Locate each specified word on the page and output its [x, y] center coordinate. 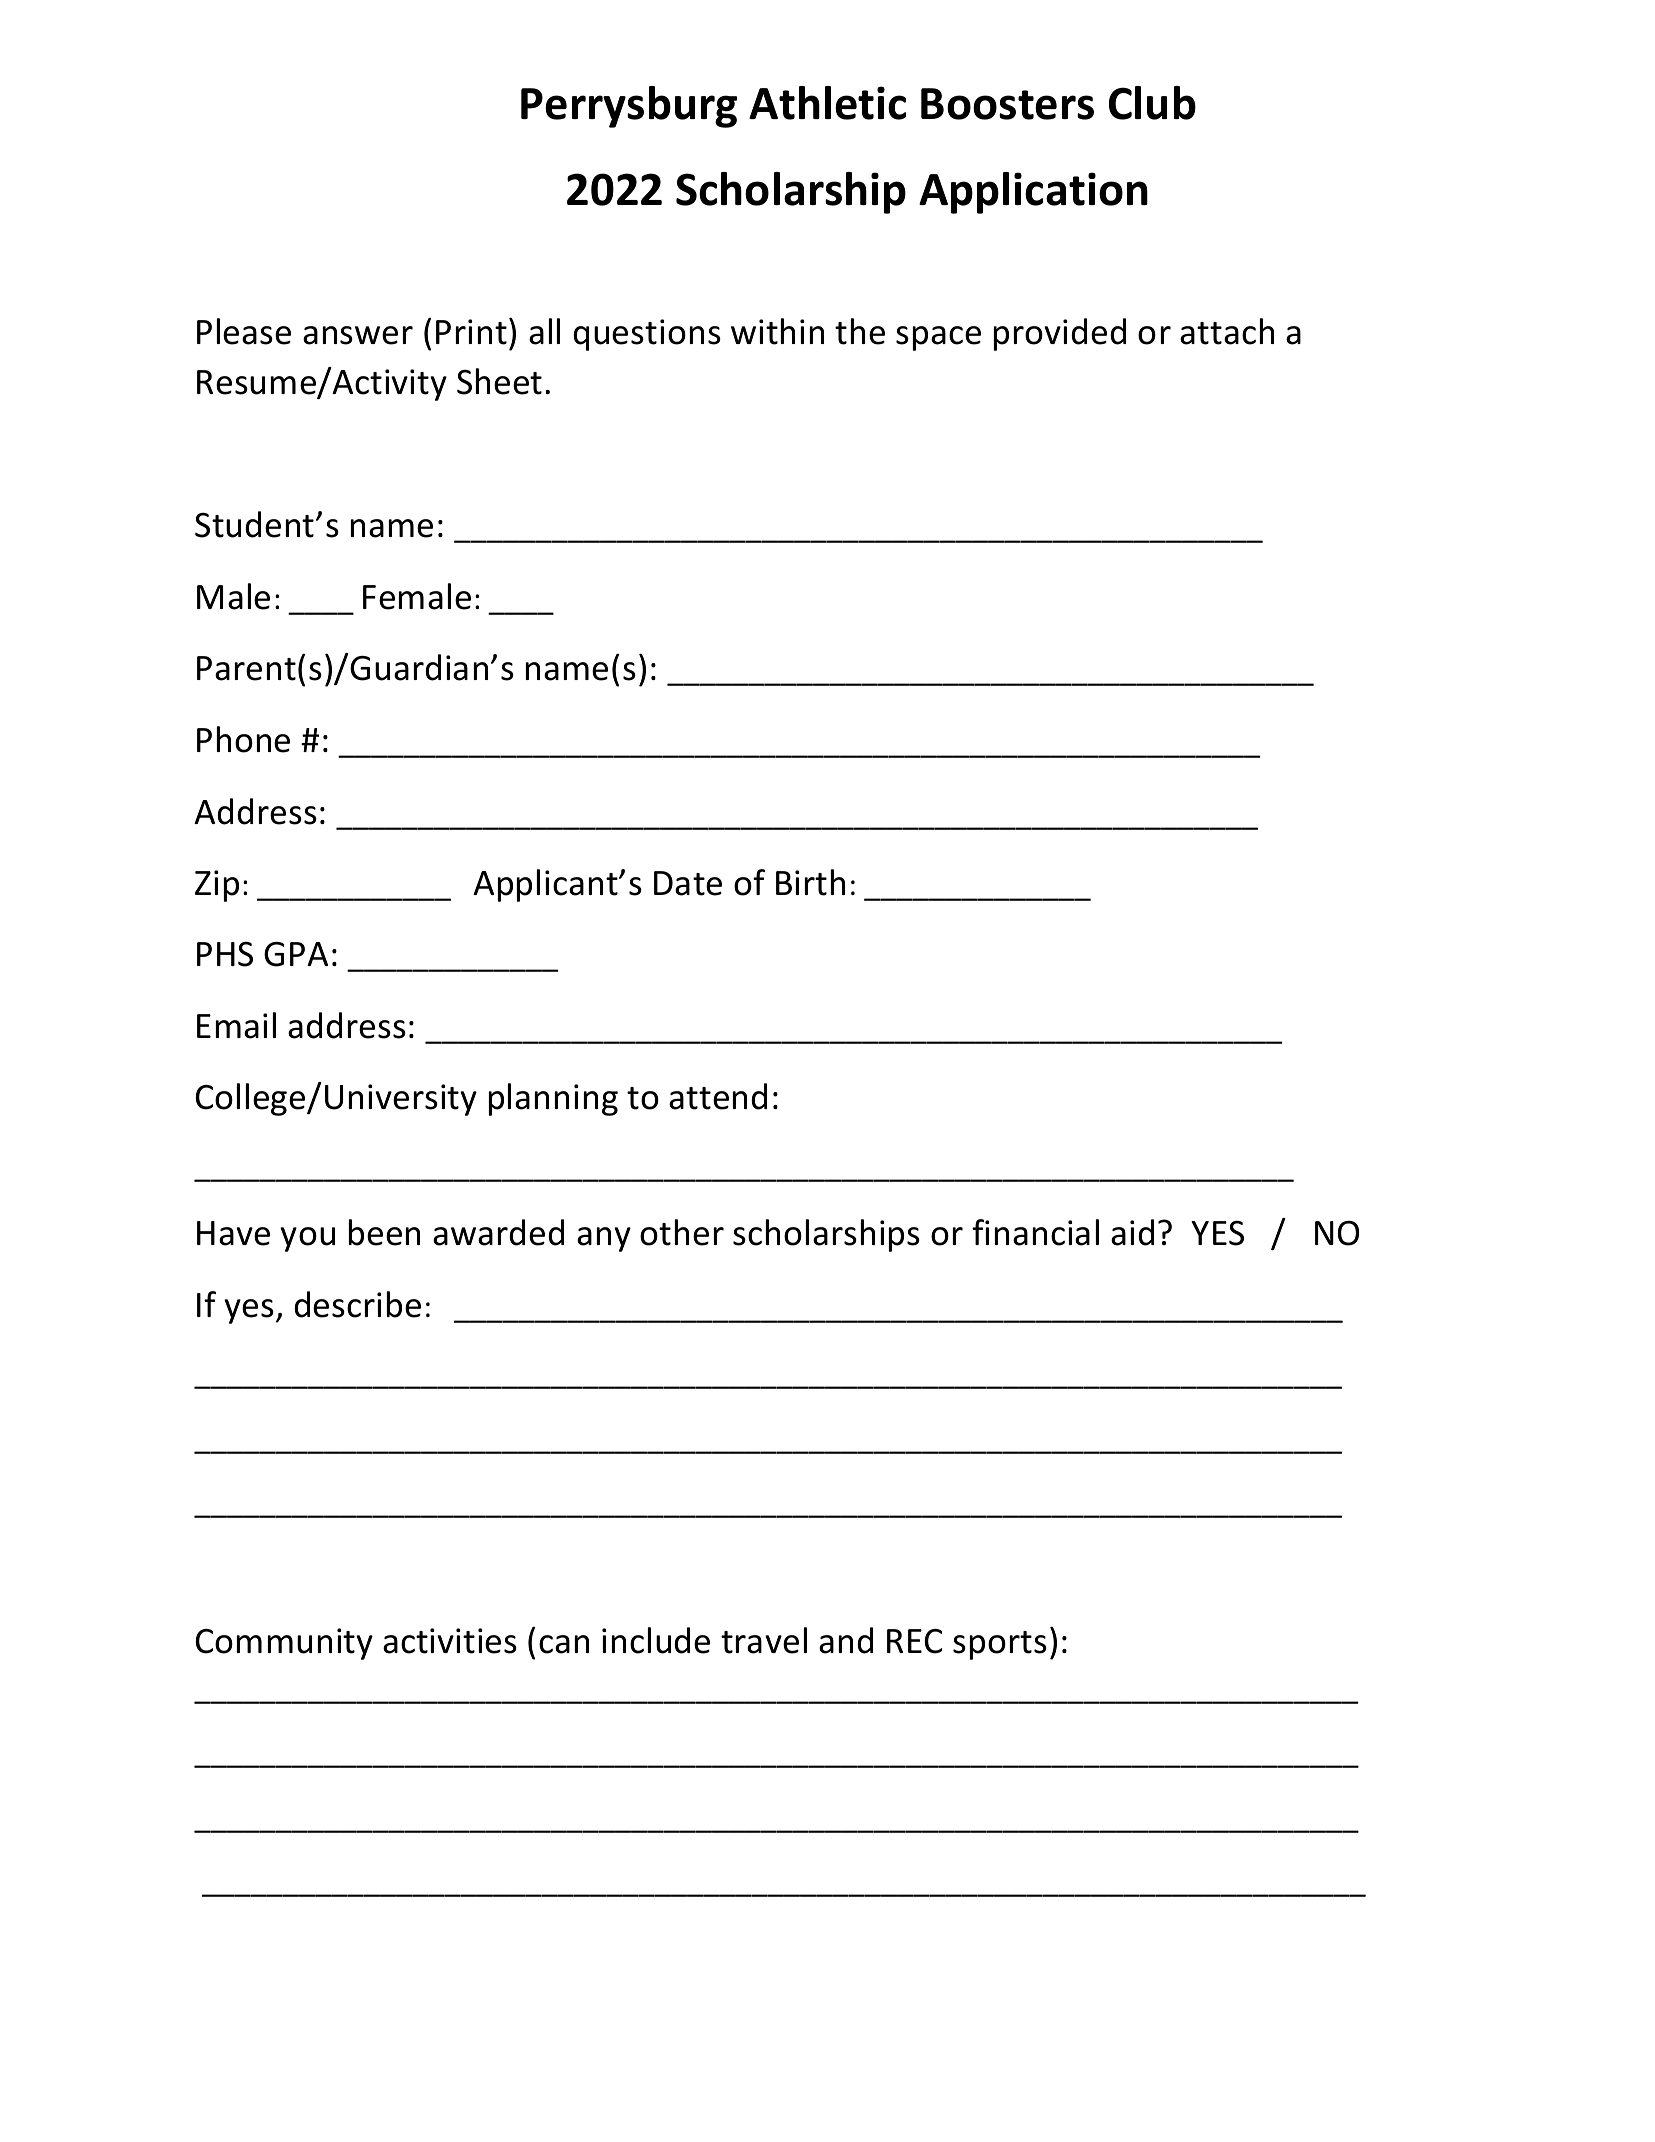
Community [284, 1644]
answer [358, 335]
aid [1132, 1232]
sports [1000, 1645]
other [682, 1232]
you [307, 1239]
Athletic [827, 103]
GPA [296, 954]
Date [688, 883]
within [777, 331]
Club [1152, 103]
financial [1035, 1232]
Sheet [499, 381]
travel [764, 1640]
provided [1060, 334]
